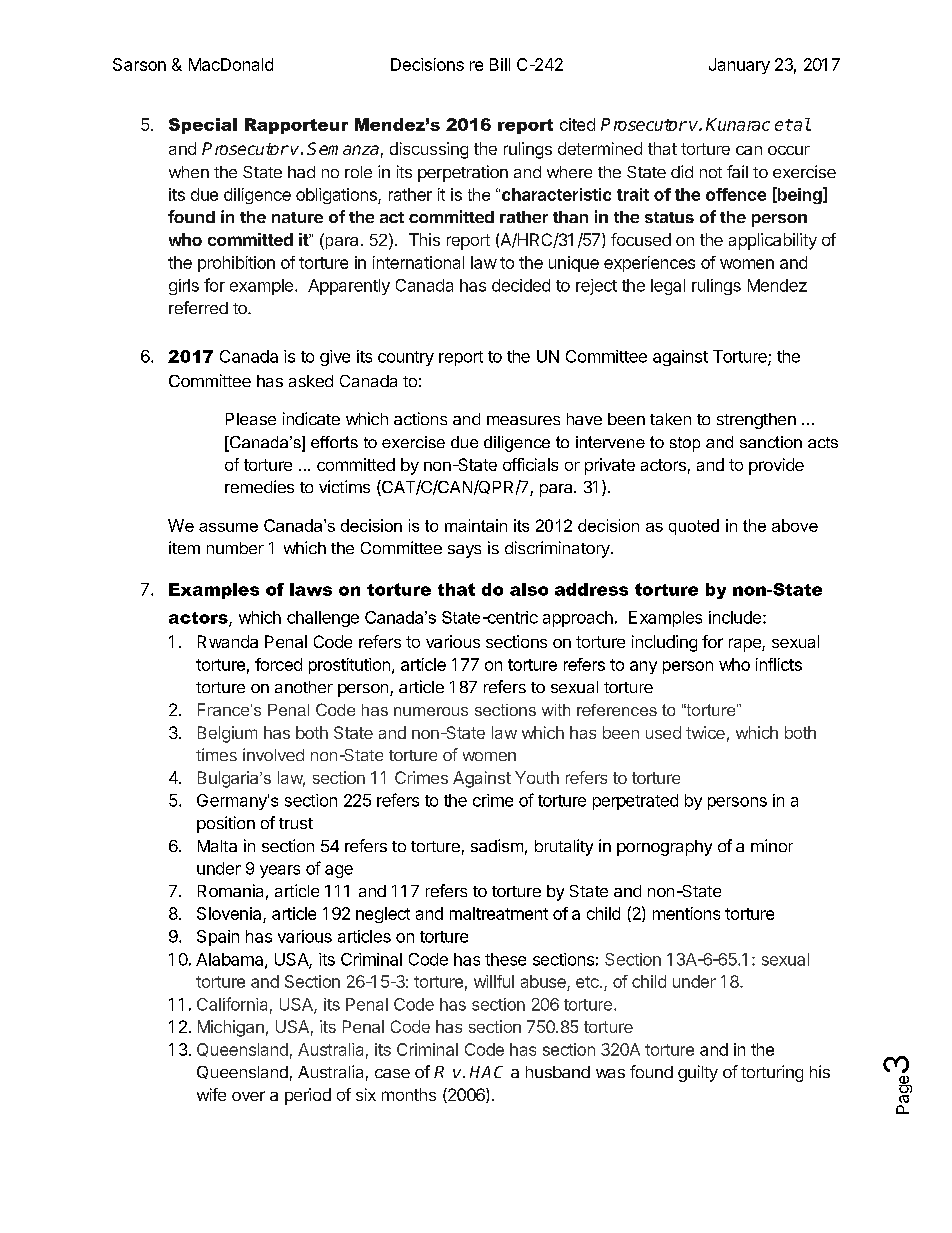 The width and height of the screenshot is (952, 1233). I want to click on husband, so click(558, 1072).
